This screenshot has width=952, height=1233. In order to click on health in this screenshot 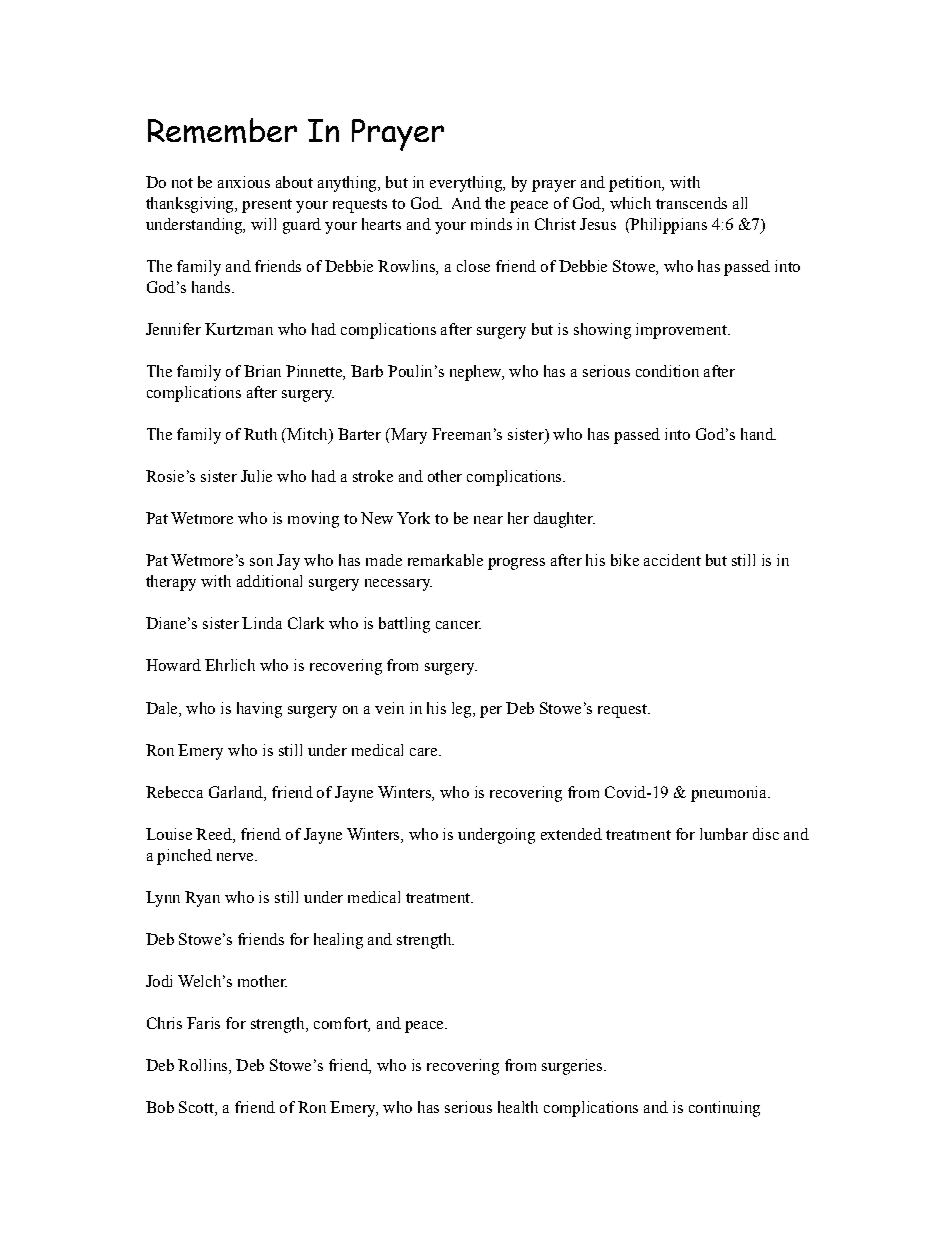, I will do `click(518, 1107)`.
